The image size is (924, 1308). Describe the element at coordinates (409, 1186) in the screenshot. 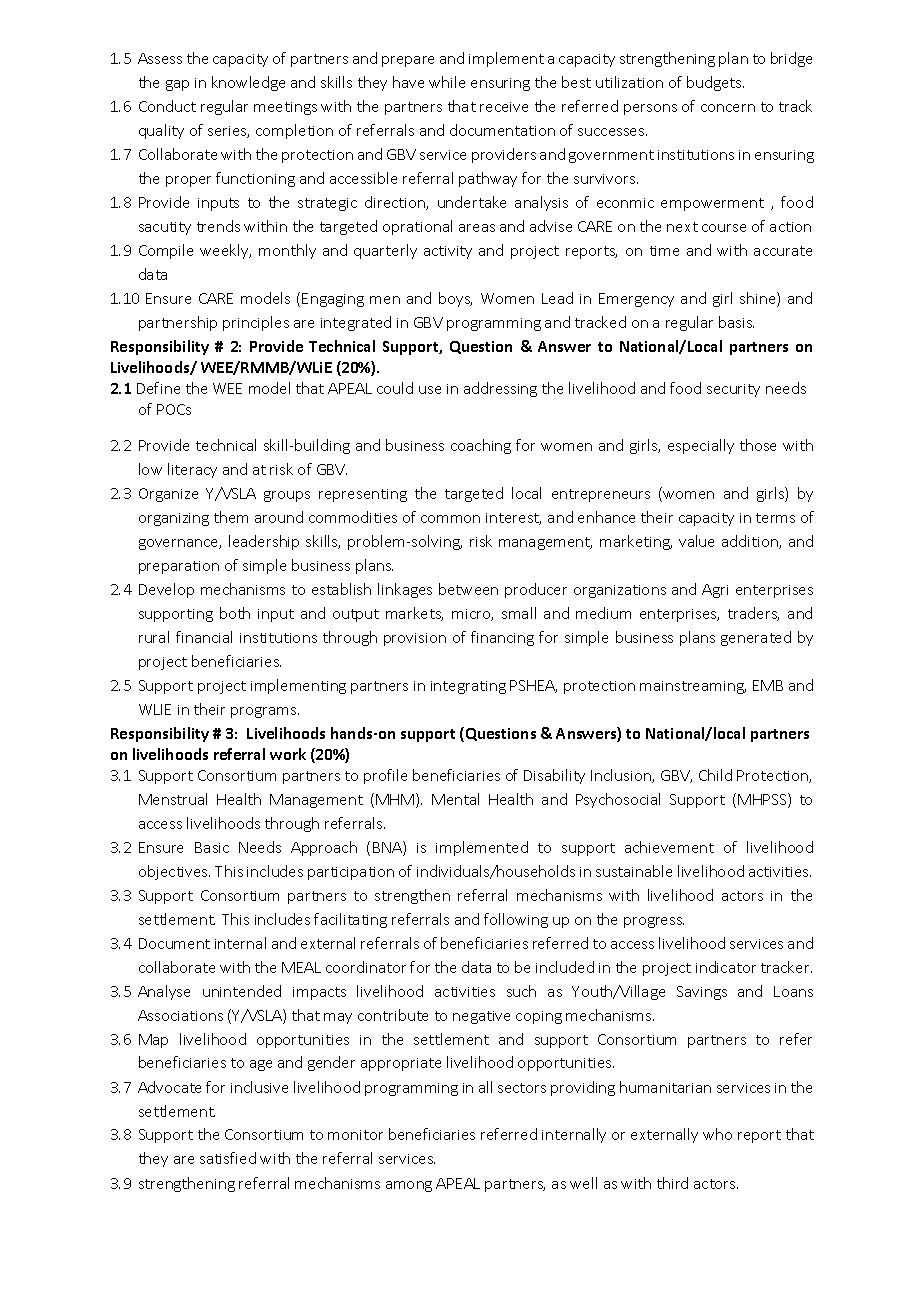

I see `among` at that location.
